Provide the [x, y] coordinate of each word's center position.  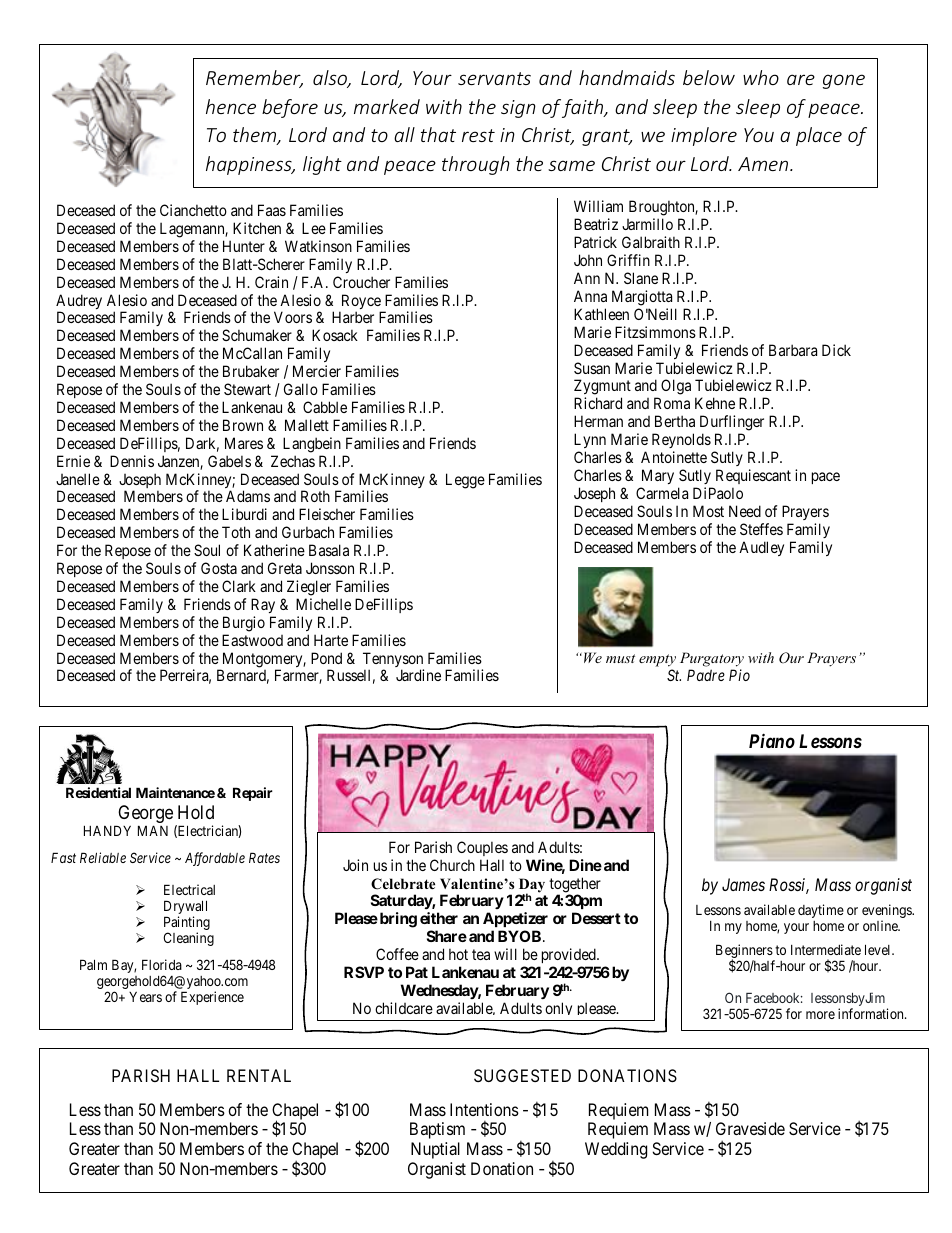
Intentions [484, 1109]
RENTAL [259, 1075]
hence [231, 106]
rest [478, 135]
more [820, 1015]
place [819, 136]
